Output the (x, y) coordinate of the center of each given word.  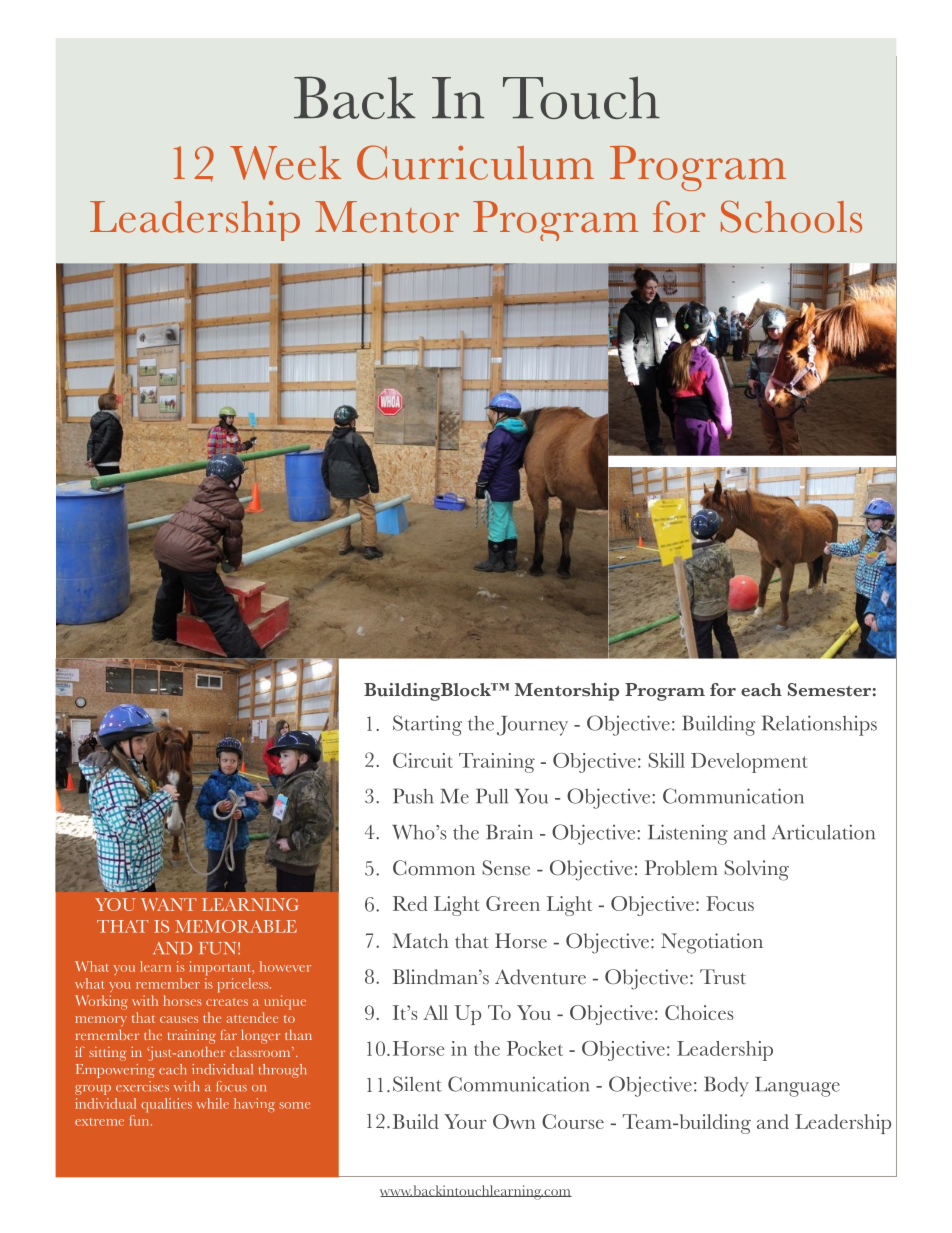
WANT (168, 904)
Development (749, 763)
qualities (166, 1105)
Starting (427, 725)
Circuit (423, 760)
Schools (791, 216)
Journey (532, 726)
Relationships (819, 725)
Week (285, 163)
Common (434, 868)
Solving (757, 870)
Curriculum (475, 162)
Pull (492, 796)
